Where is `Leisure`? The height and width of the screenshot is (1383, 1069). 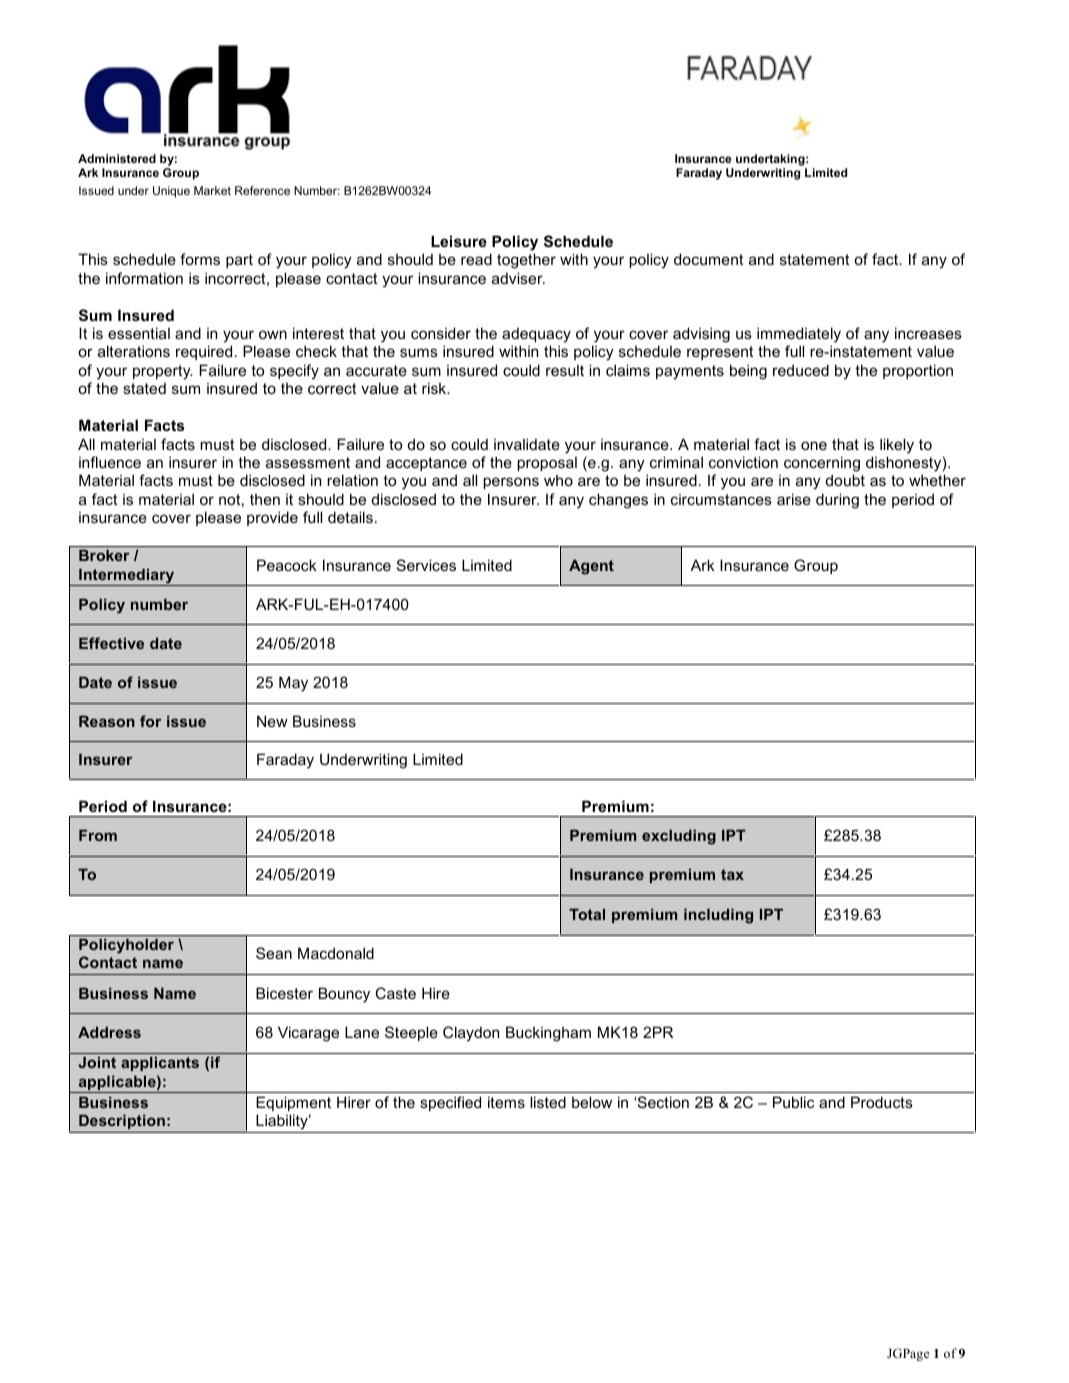 Leisure is located at coordinates (459, 241).
